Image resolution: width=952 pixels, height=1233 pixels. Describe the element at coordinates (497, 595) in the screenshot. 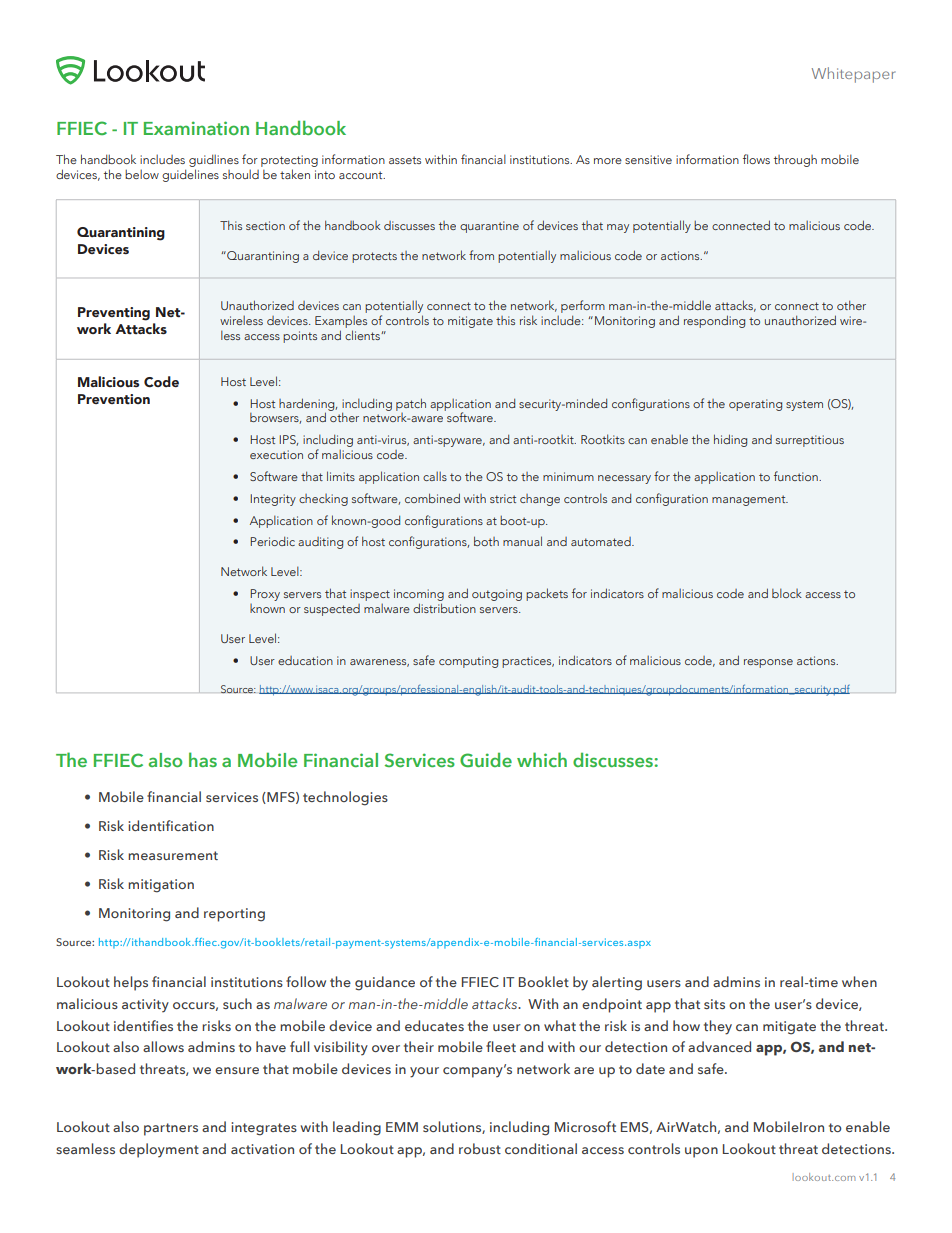

I see `outgoing` at that location.
